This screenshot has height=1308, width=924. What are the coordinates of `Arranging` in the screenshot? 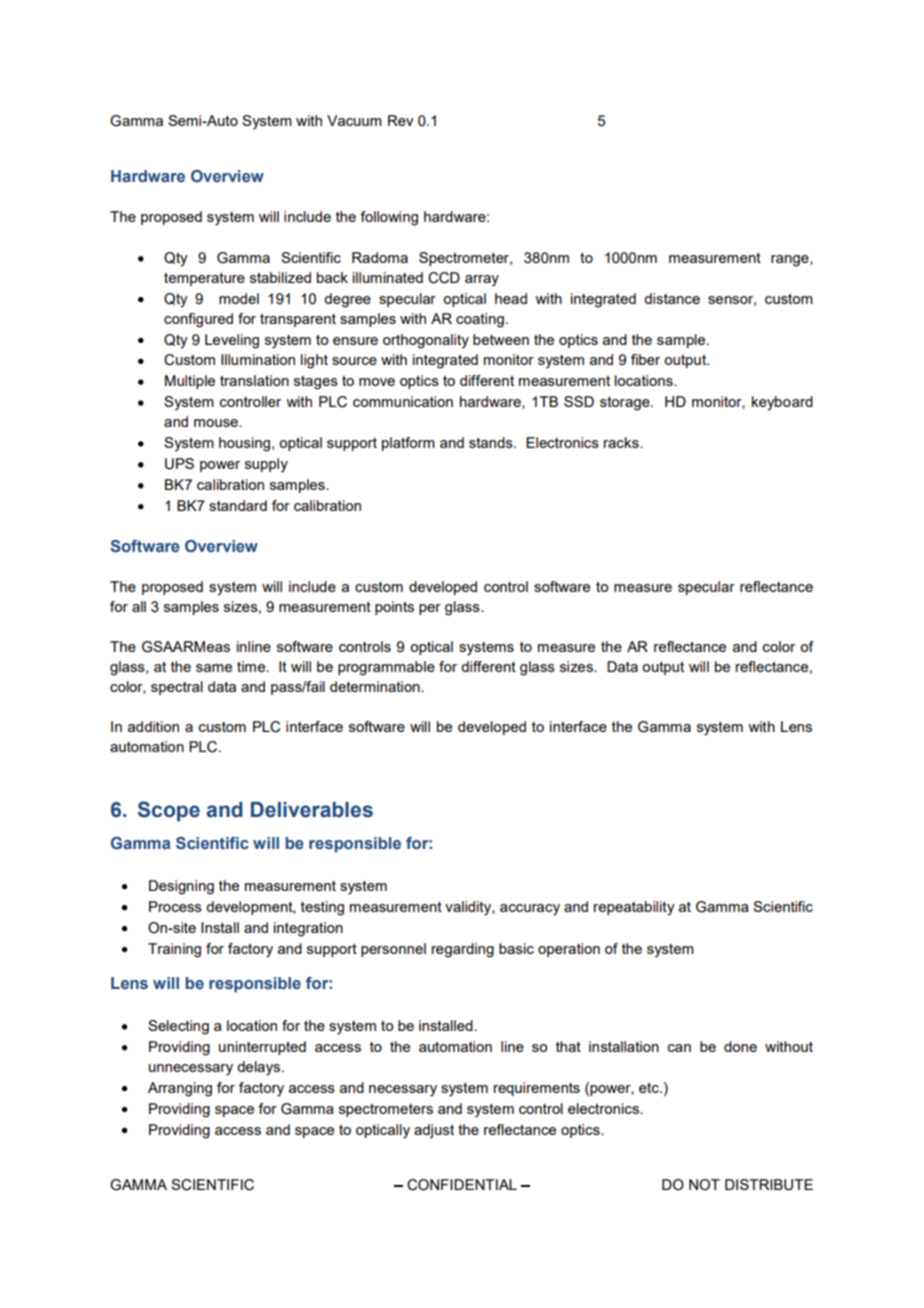 It's located at (180, 1089).
